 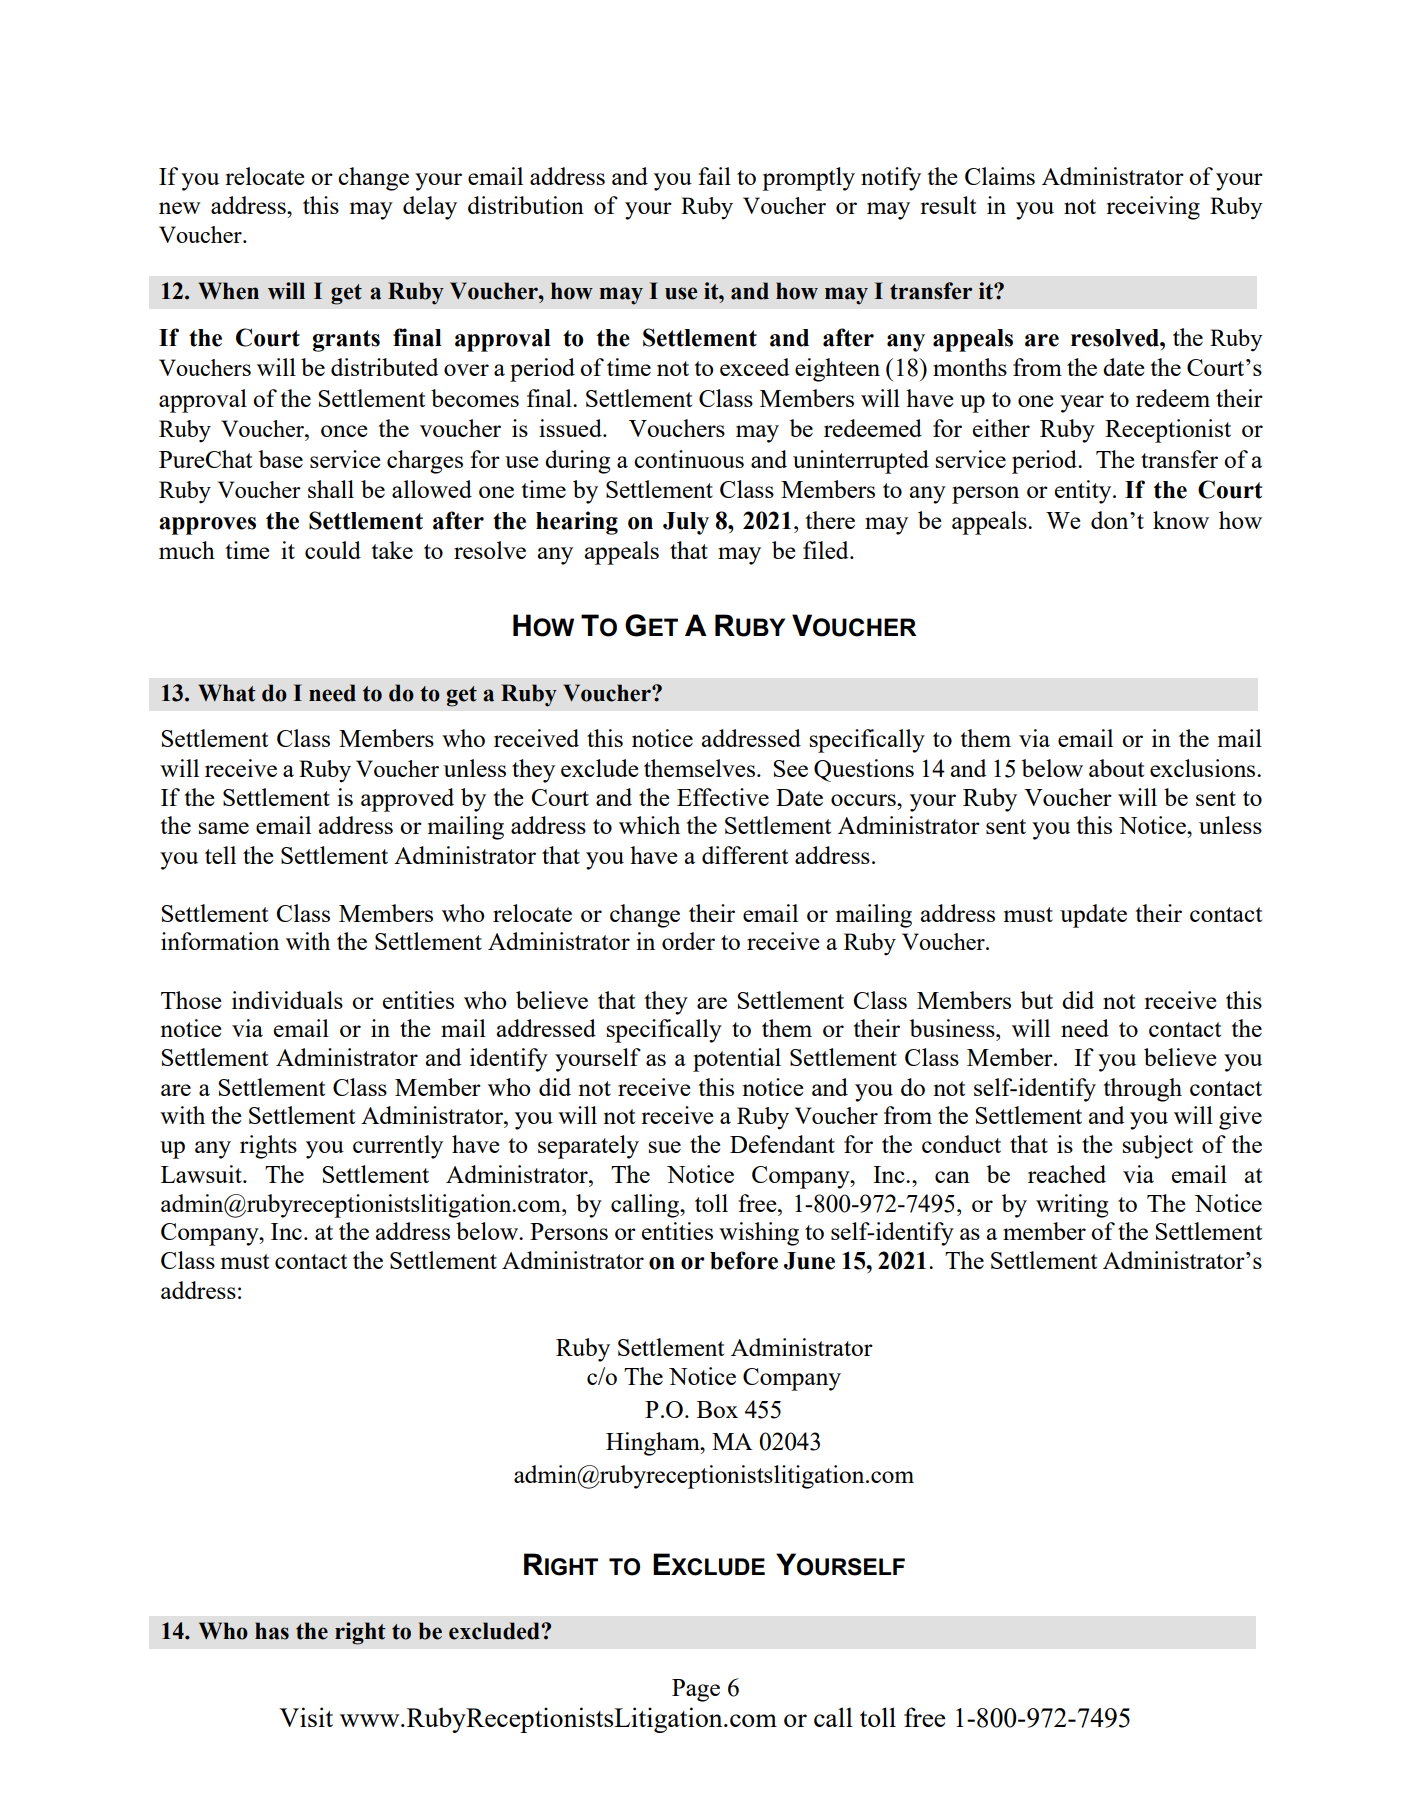 I want to click on individuals, so click(x=287, y=1000).
